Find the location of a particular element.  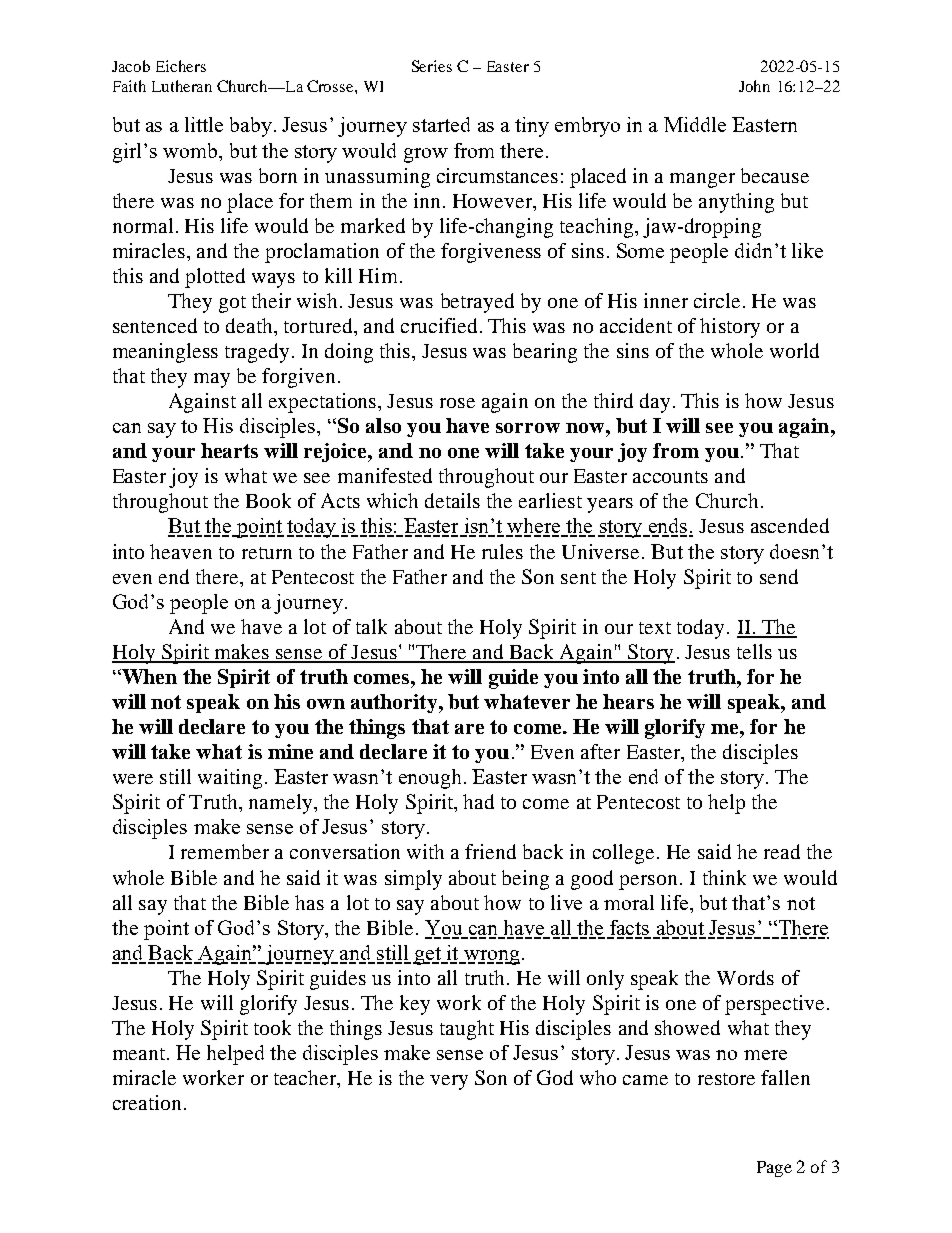

read is located at coordinates (782, 851).
